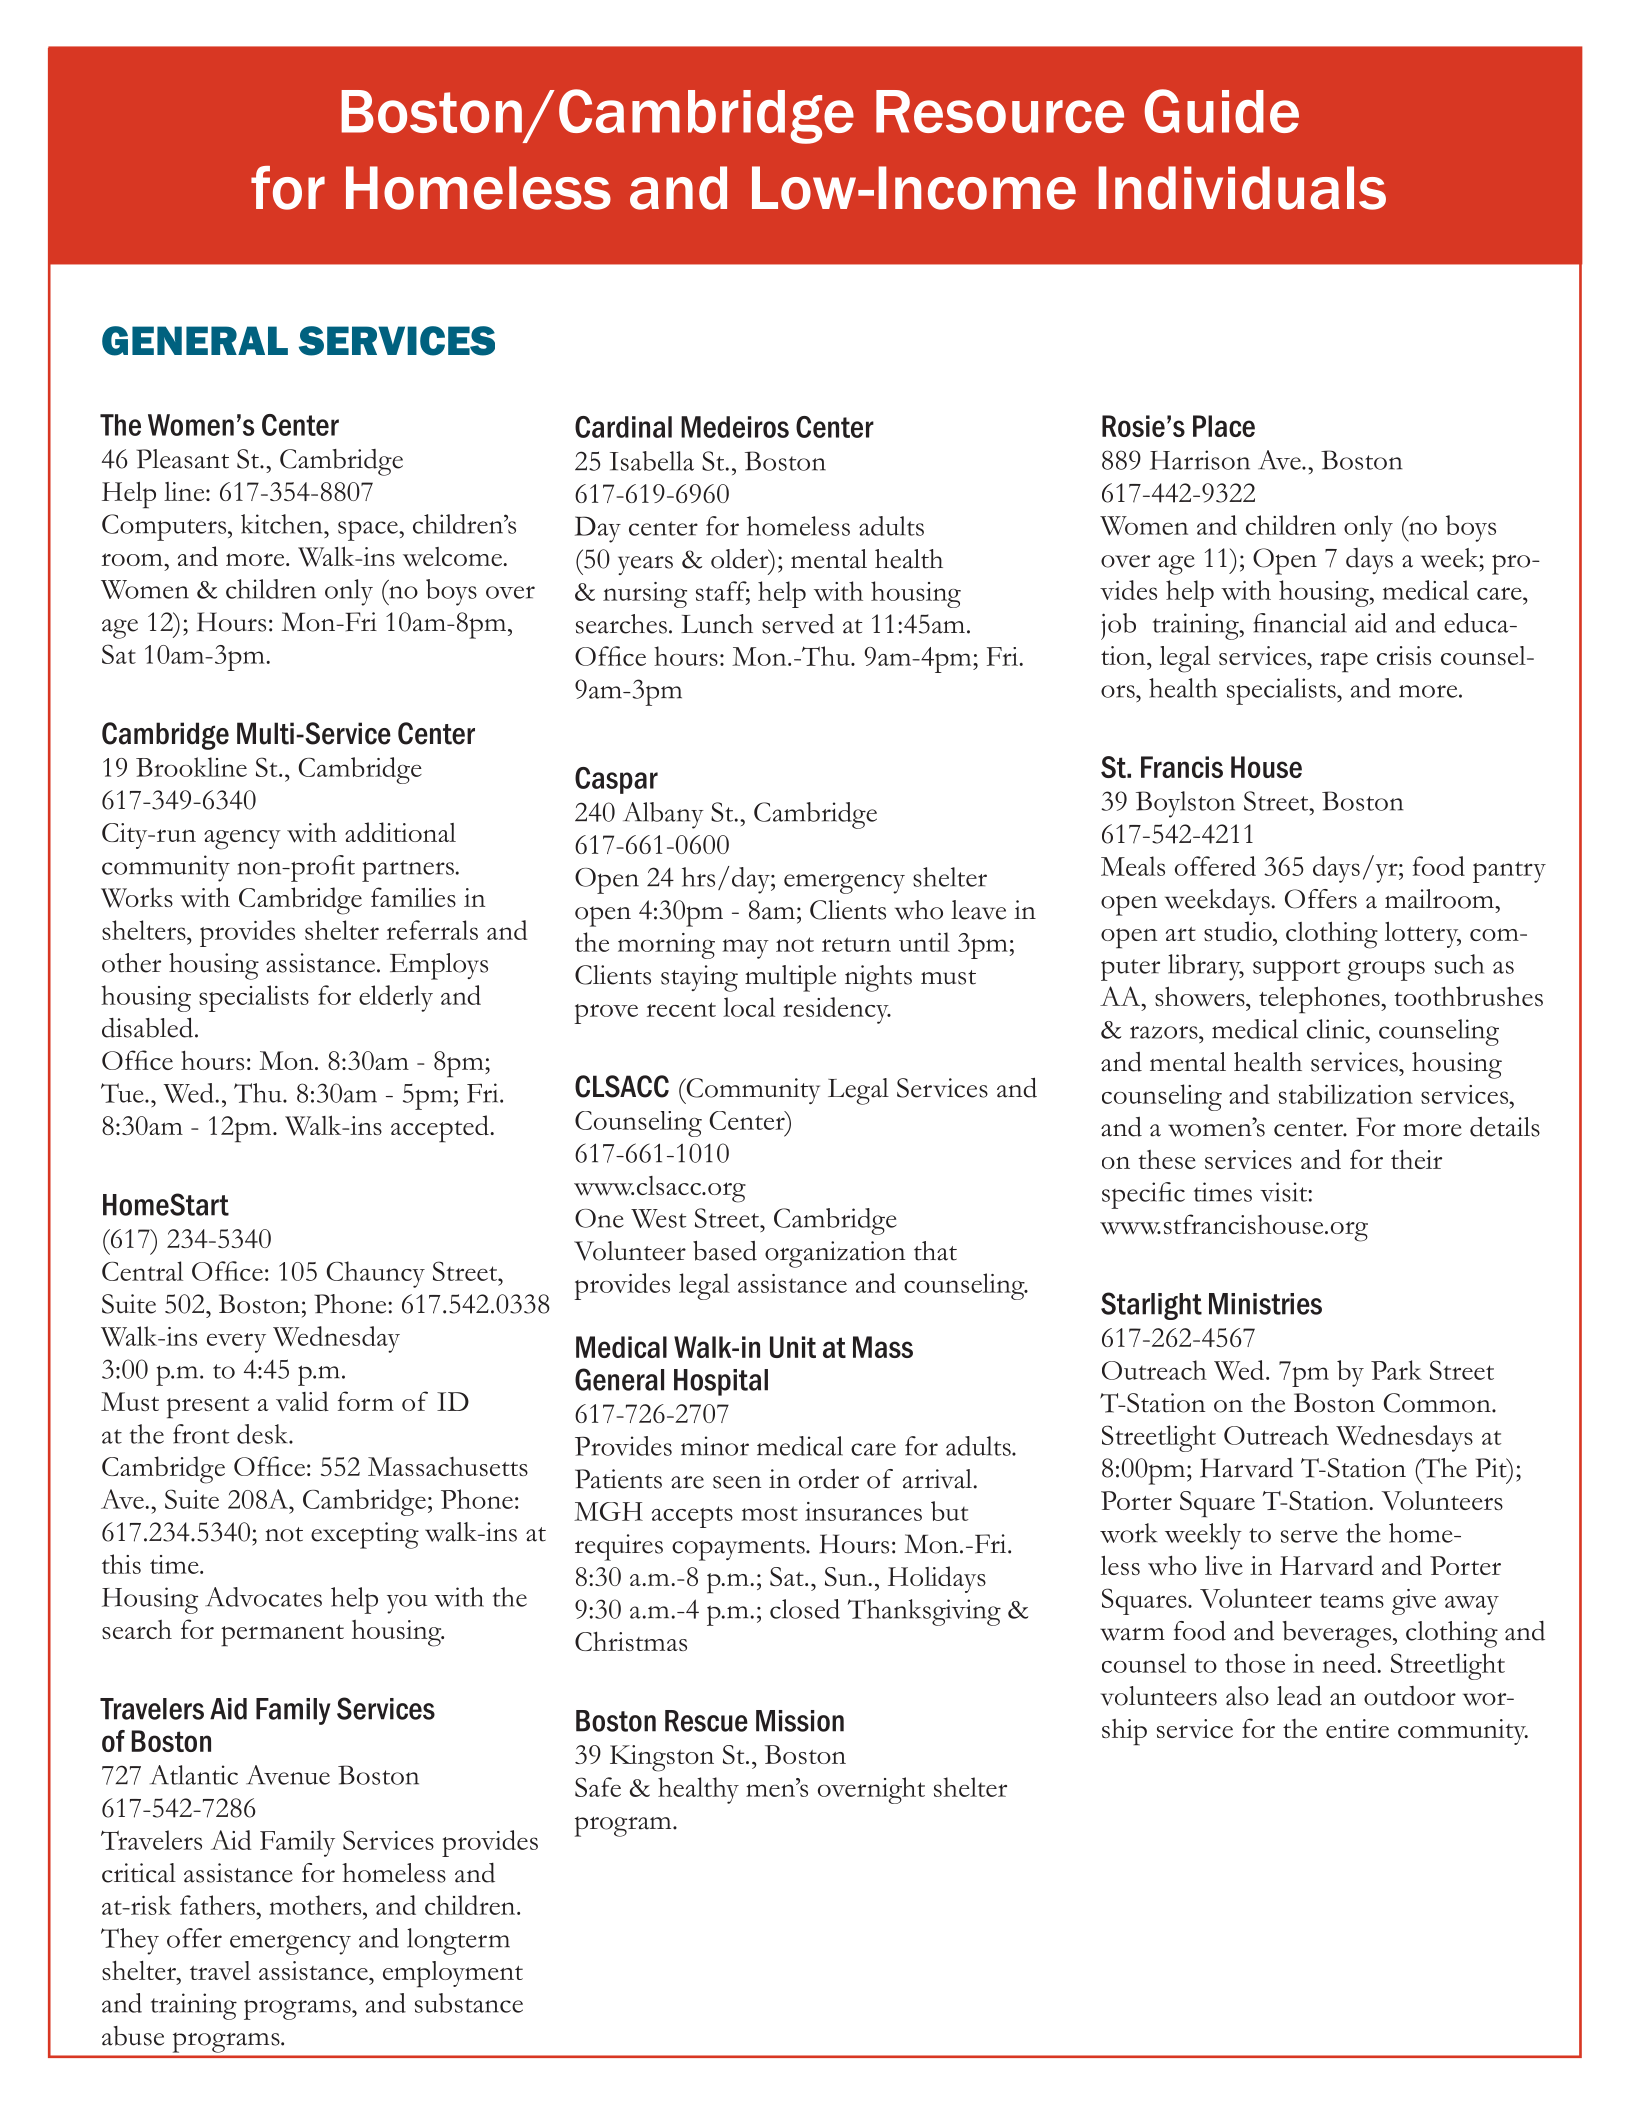 This screenshot has height=2106, width=1627. What do you see at coordinates (218, 1905) in the screenshot?
I see `fathers` at bounding box center [218, 1905].
